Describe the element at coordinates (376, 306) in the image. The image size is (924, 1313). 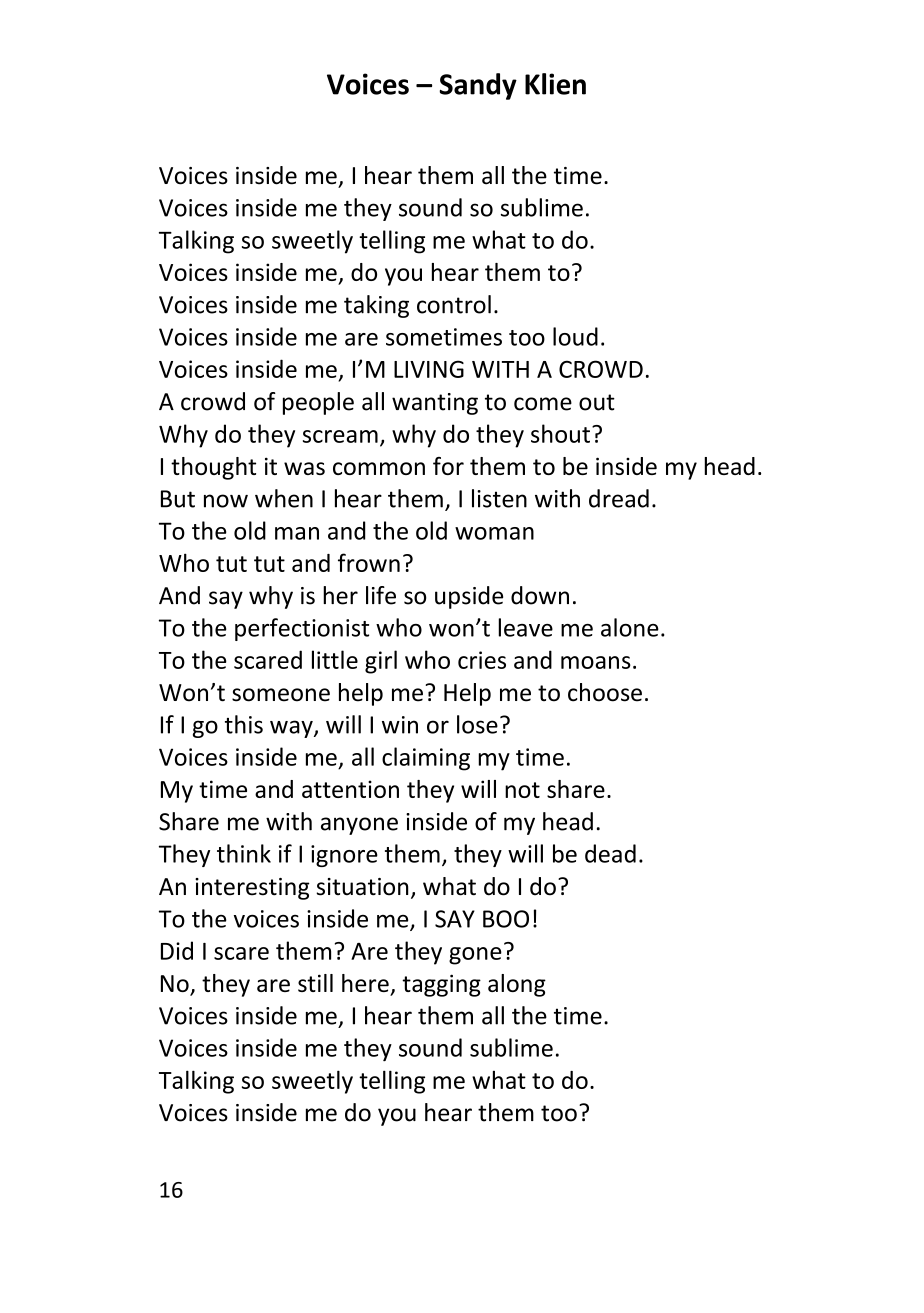
I see `taking` at that location.
